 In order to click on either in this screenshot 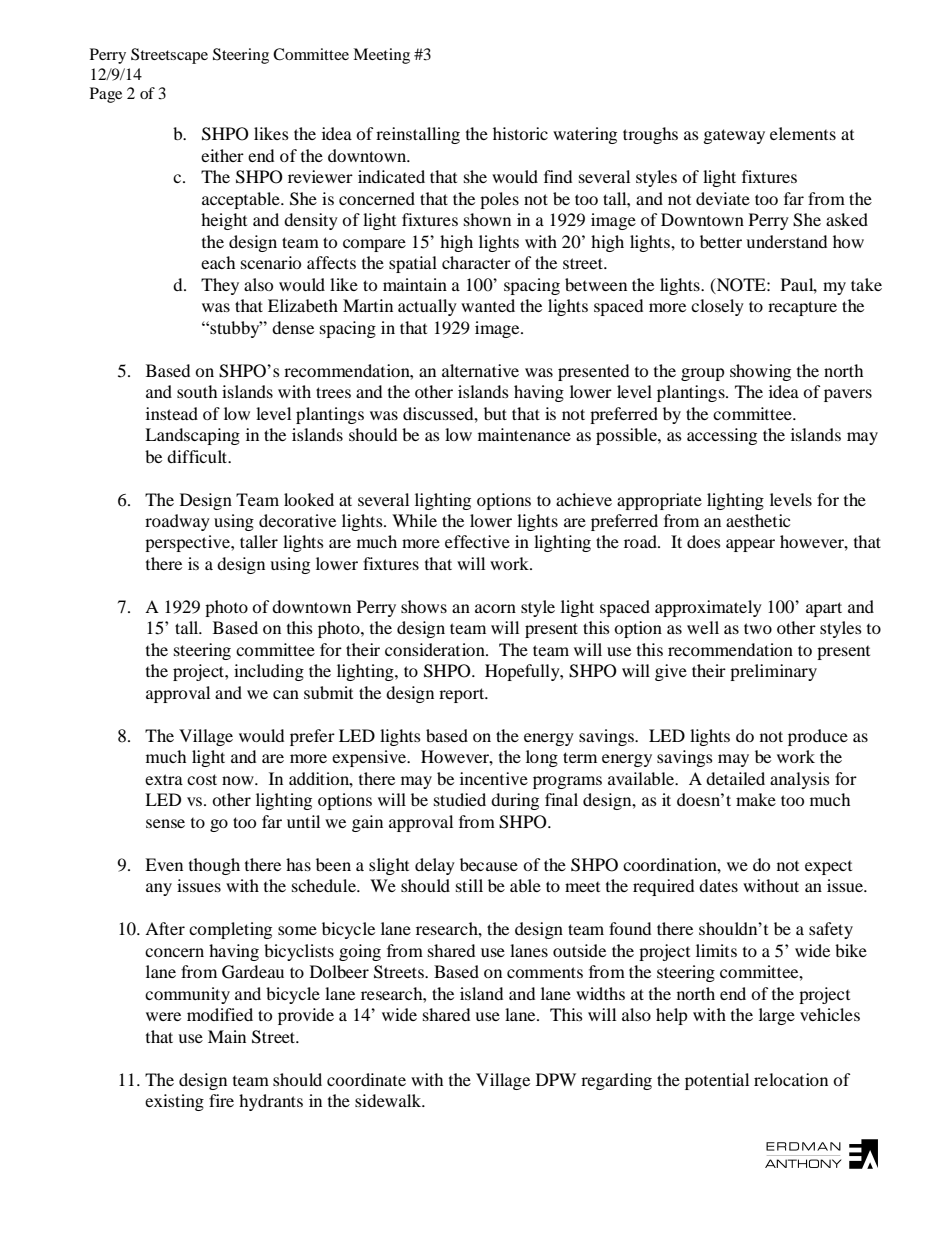, I will do `click(222, 155)`.
